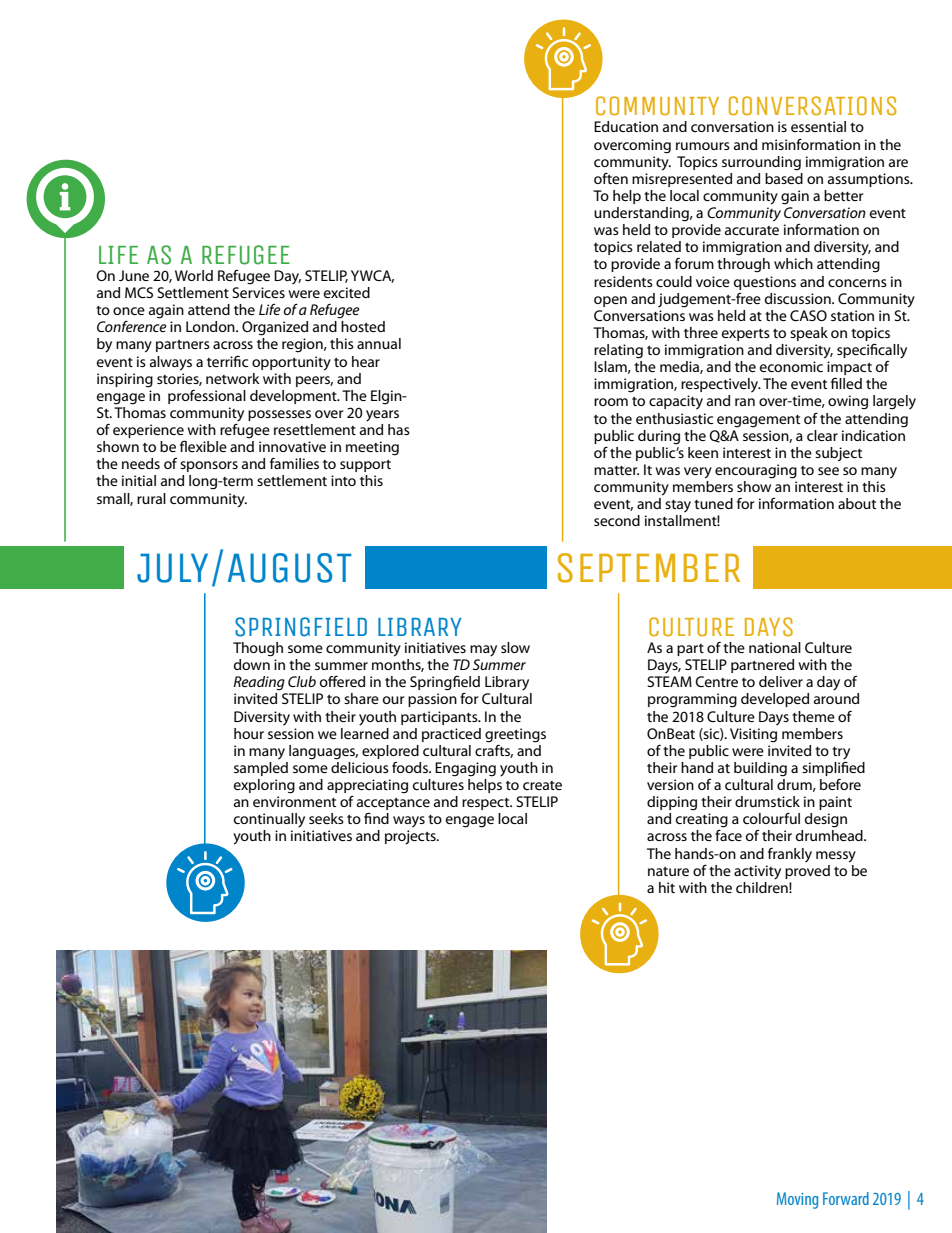  I want to click on about, so click(857, 503).
